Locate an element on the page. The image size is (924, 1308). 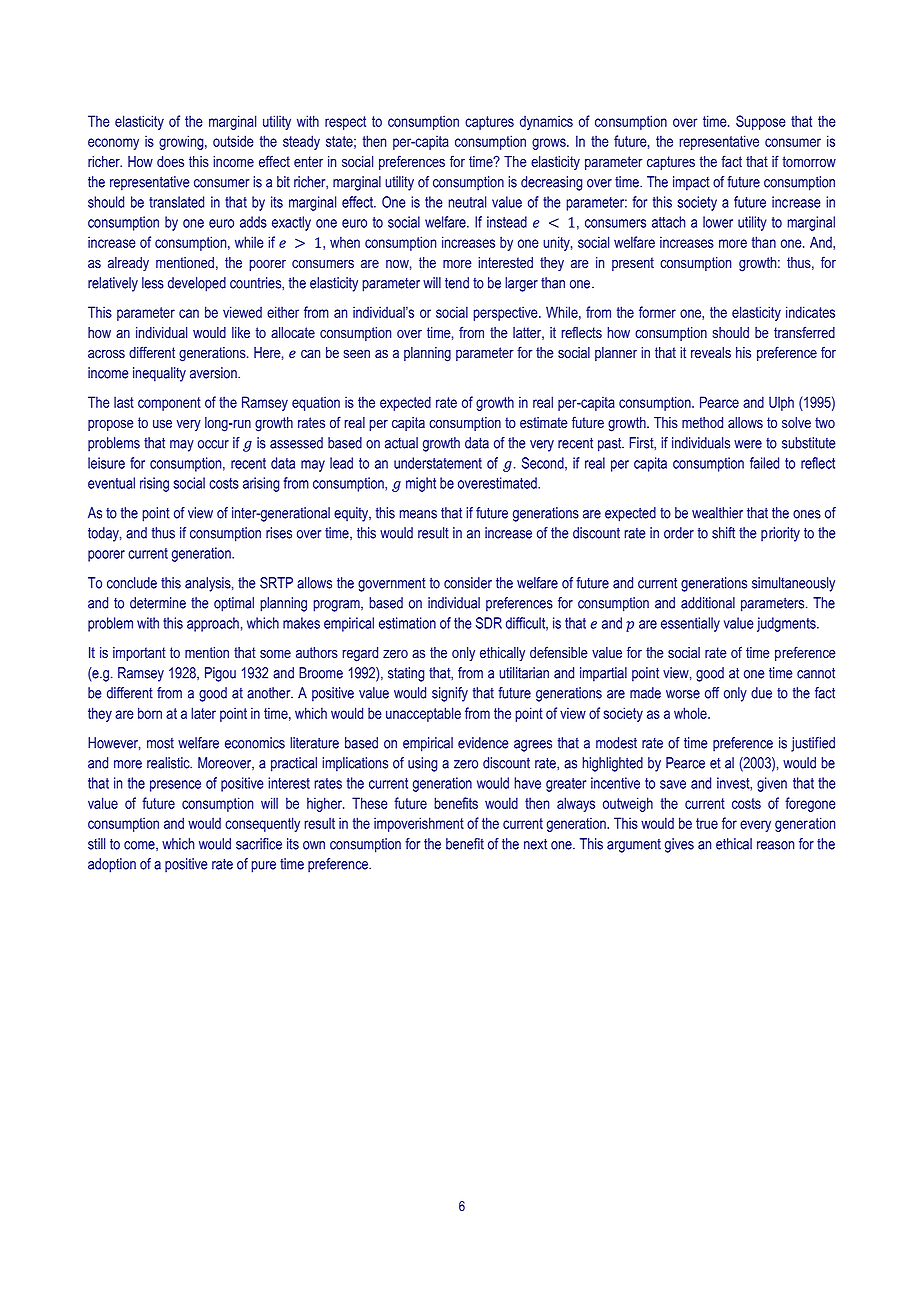
grows is located at coordinates (550, 144).
